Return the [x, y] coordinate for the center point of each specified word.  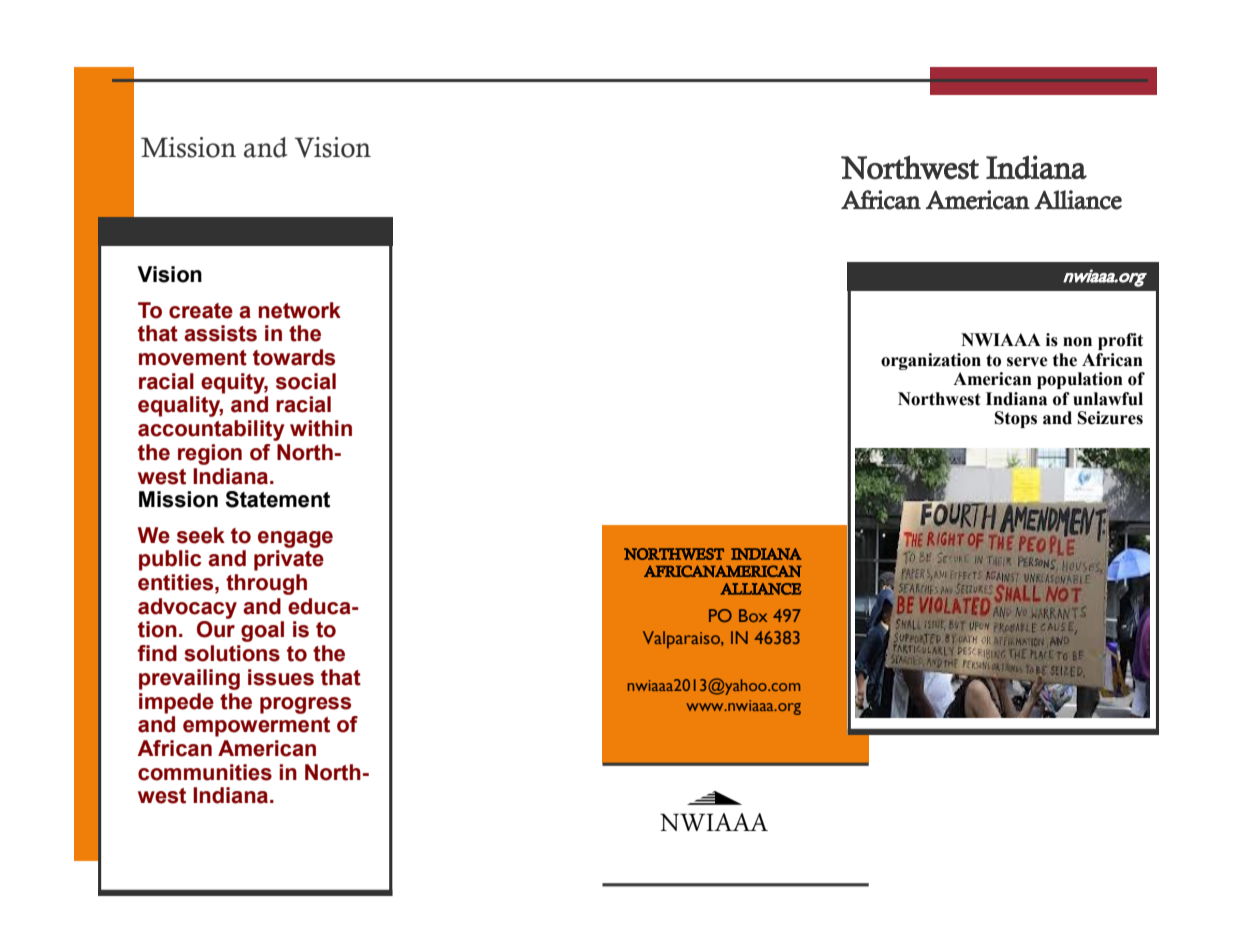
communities [205, 772]
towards [294, 357]
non [1077, 342]
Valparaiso [682, 639]
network [299, 310]
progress [305, 705]
